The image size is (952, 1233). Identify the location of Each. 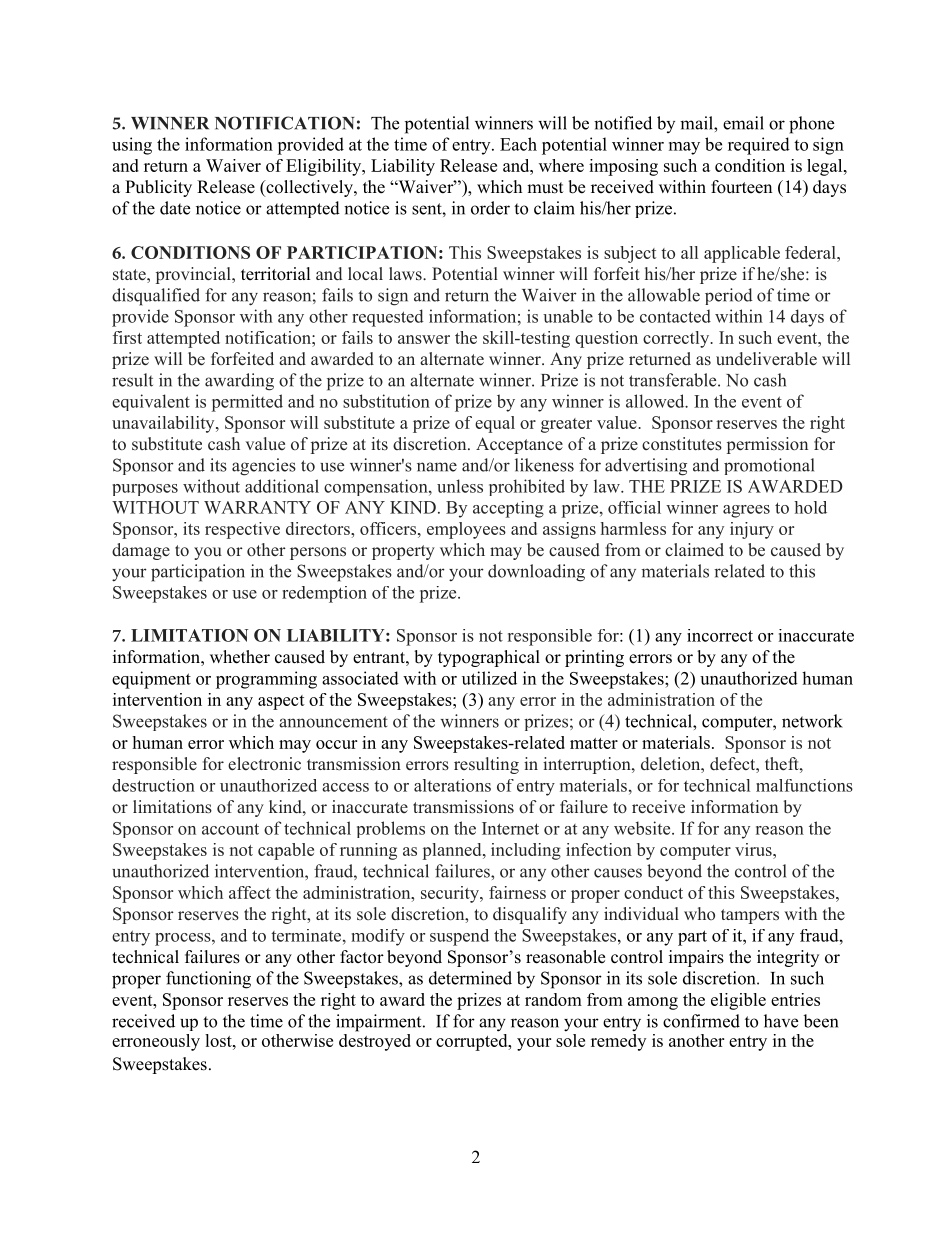
(518, 144).
